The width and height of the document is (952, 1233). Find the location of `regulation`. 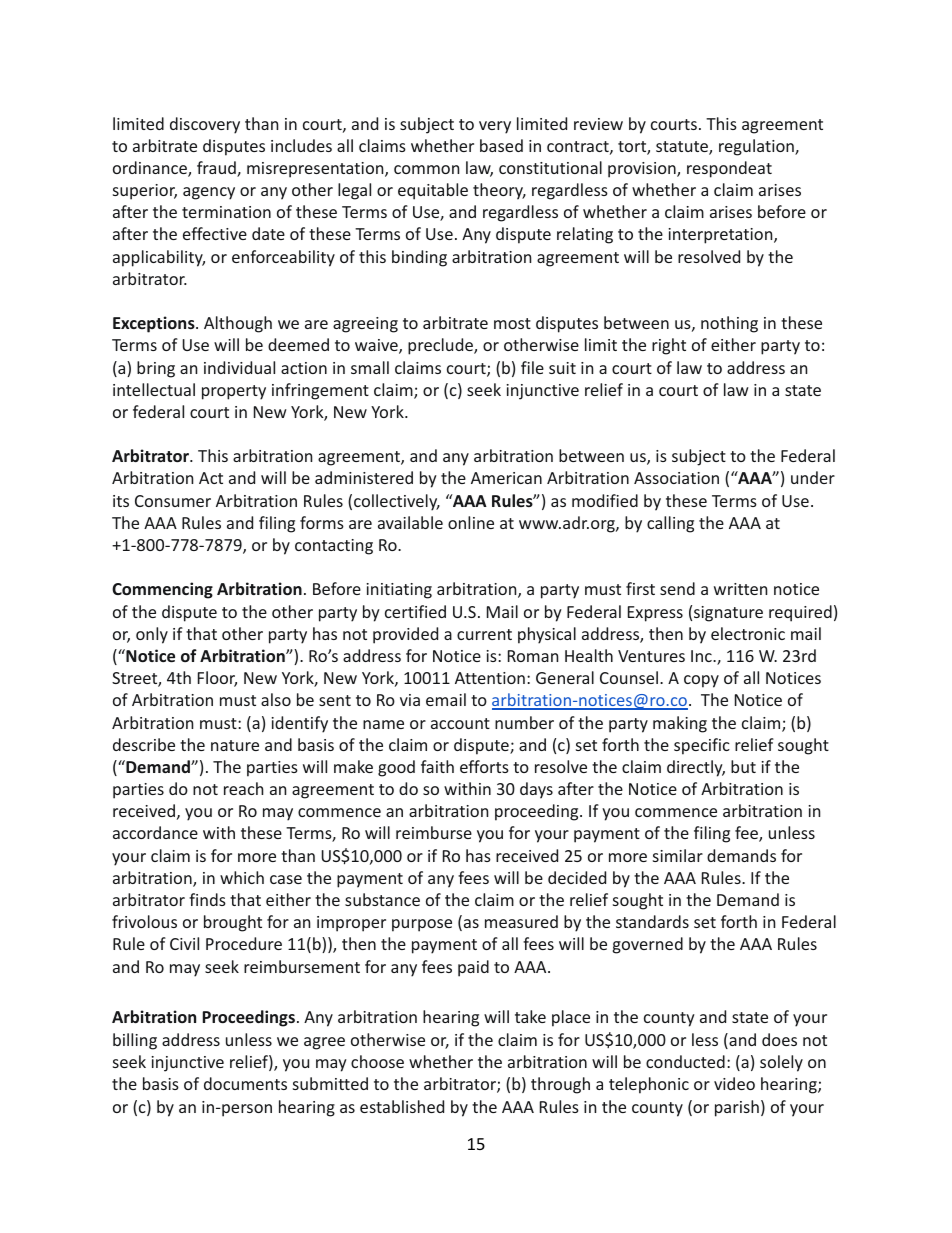

regulation is located at coordinates (757, 147).
